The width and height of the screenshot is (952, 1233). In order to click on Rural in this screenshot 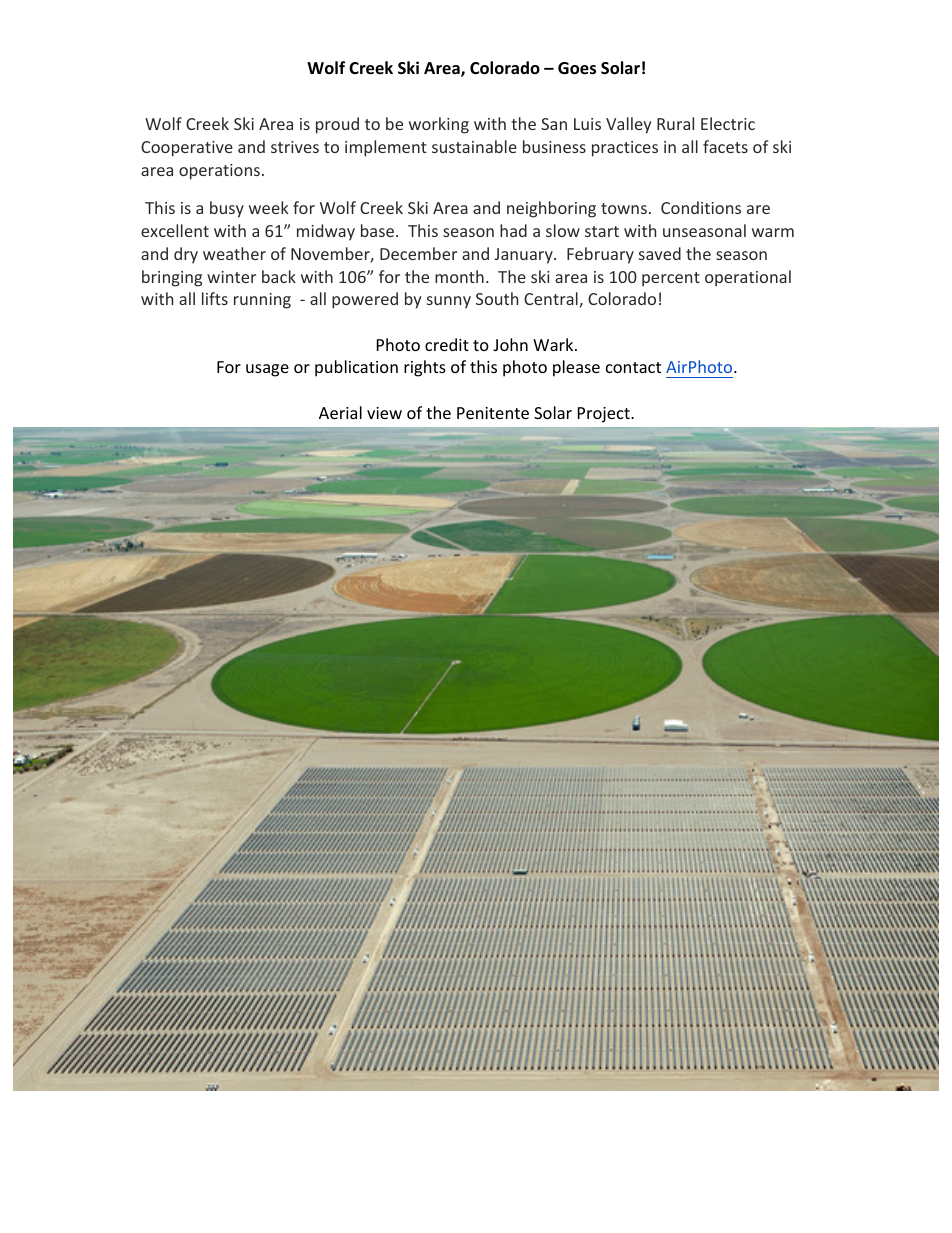, I will do `click(675, 123)`.
